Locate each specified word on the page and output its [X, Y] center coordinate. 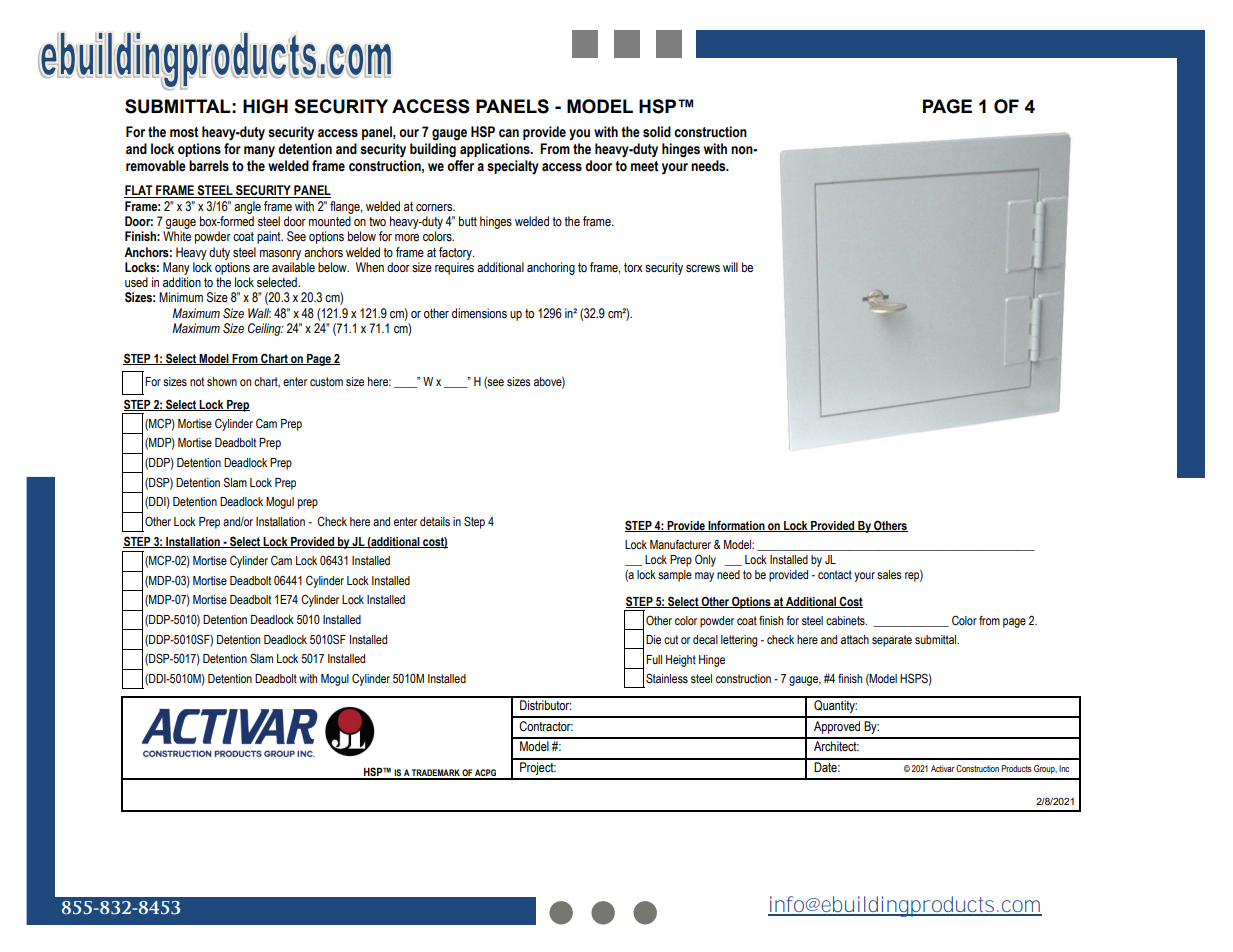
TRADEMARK [436, 774]
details [435, 522]
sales [889, 574]
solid [657, 132]
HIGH [265, 106]
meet [645, 166]
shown [222, 382]
